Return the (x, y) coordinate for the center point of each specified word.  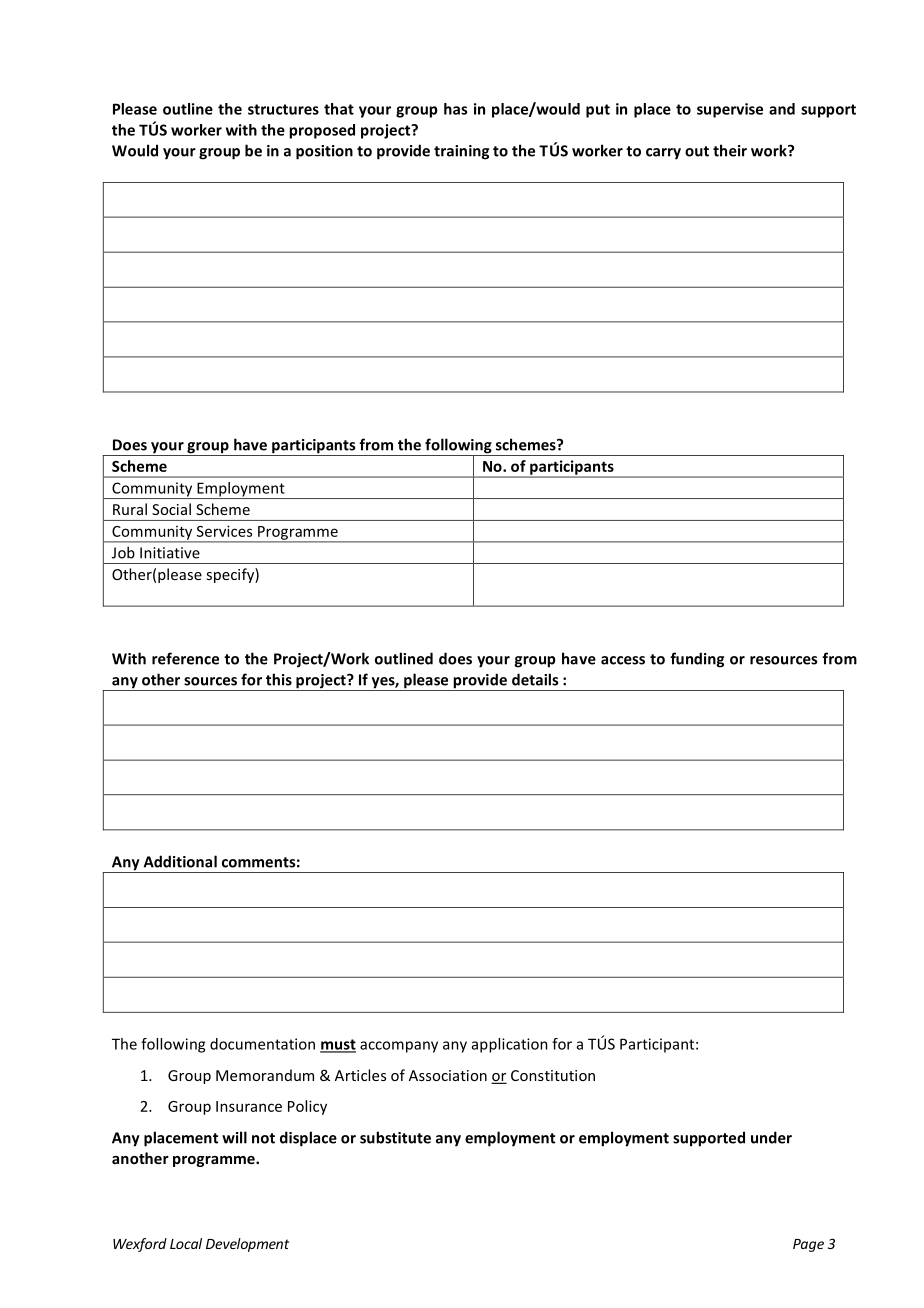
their (730, 150)
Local (186, 1243)
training (461, 152)
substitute (395, 1137)
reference (185, 658)
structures (283, 109)
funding (697, 660)
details (535, 679)
